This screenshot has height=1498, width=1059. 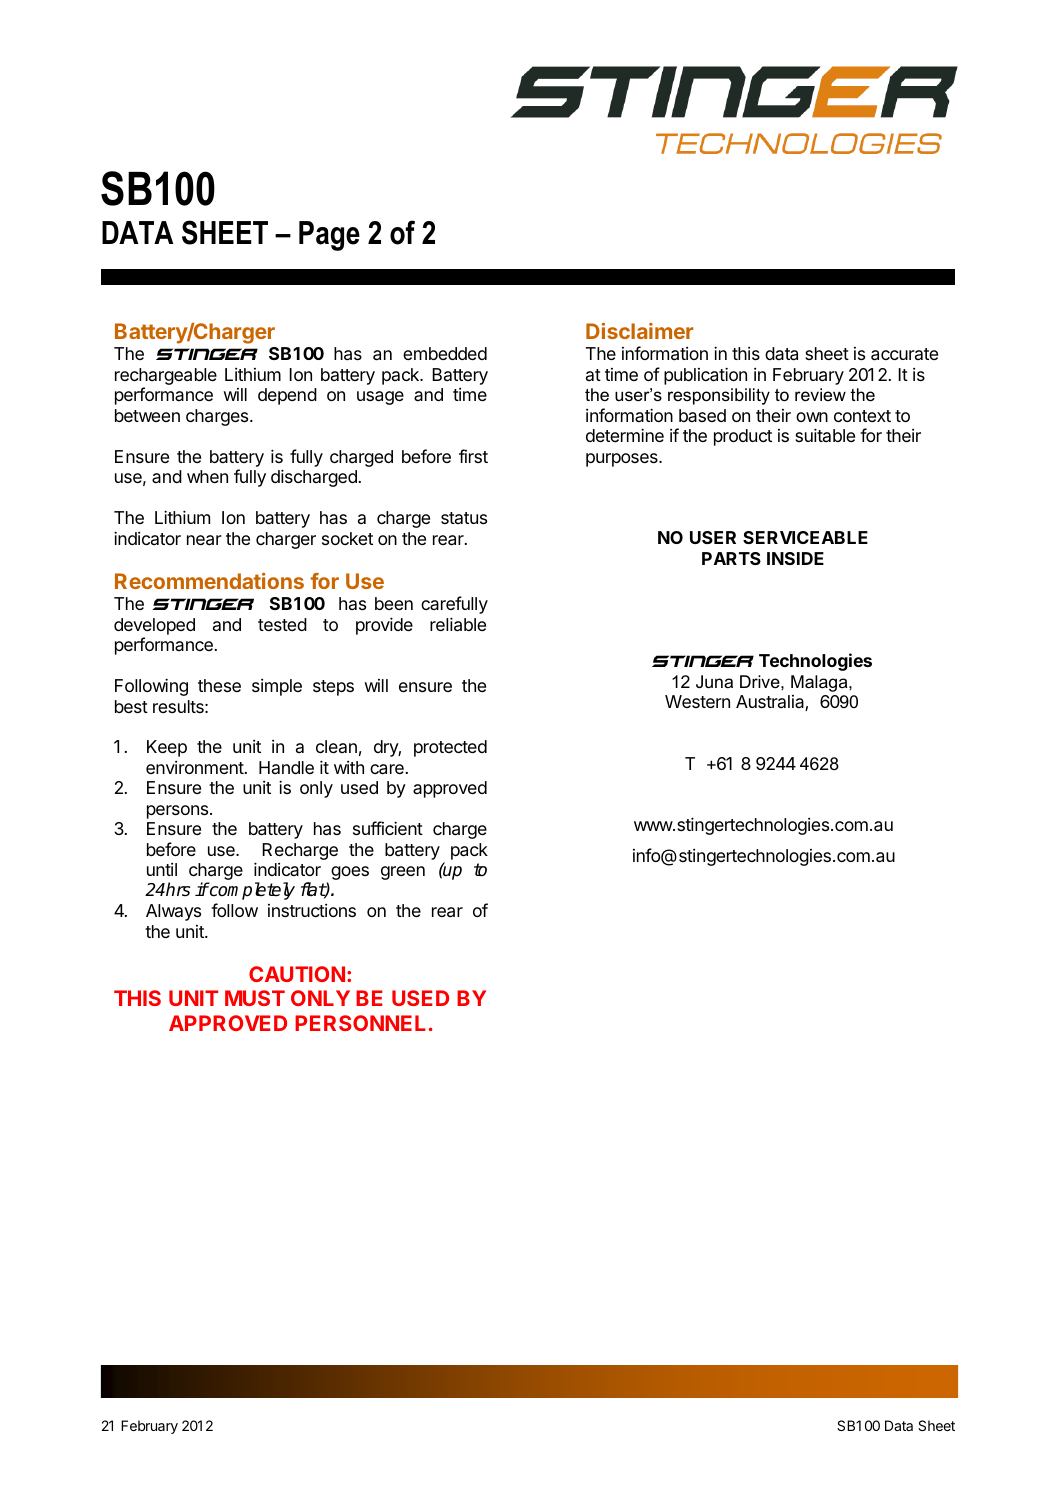 What do you see at coordinates (255, 998) in the screenshot?
I see `MUST` at bounding box center [255, 998].
